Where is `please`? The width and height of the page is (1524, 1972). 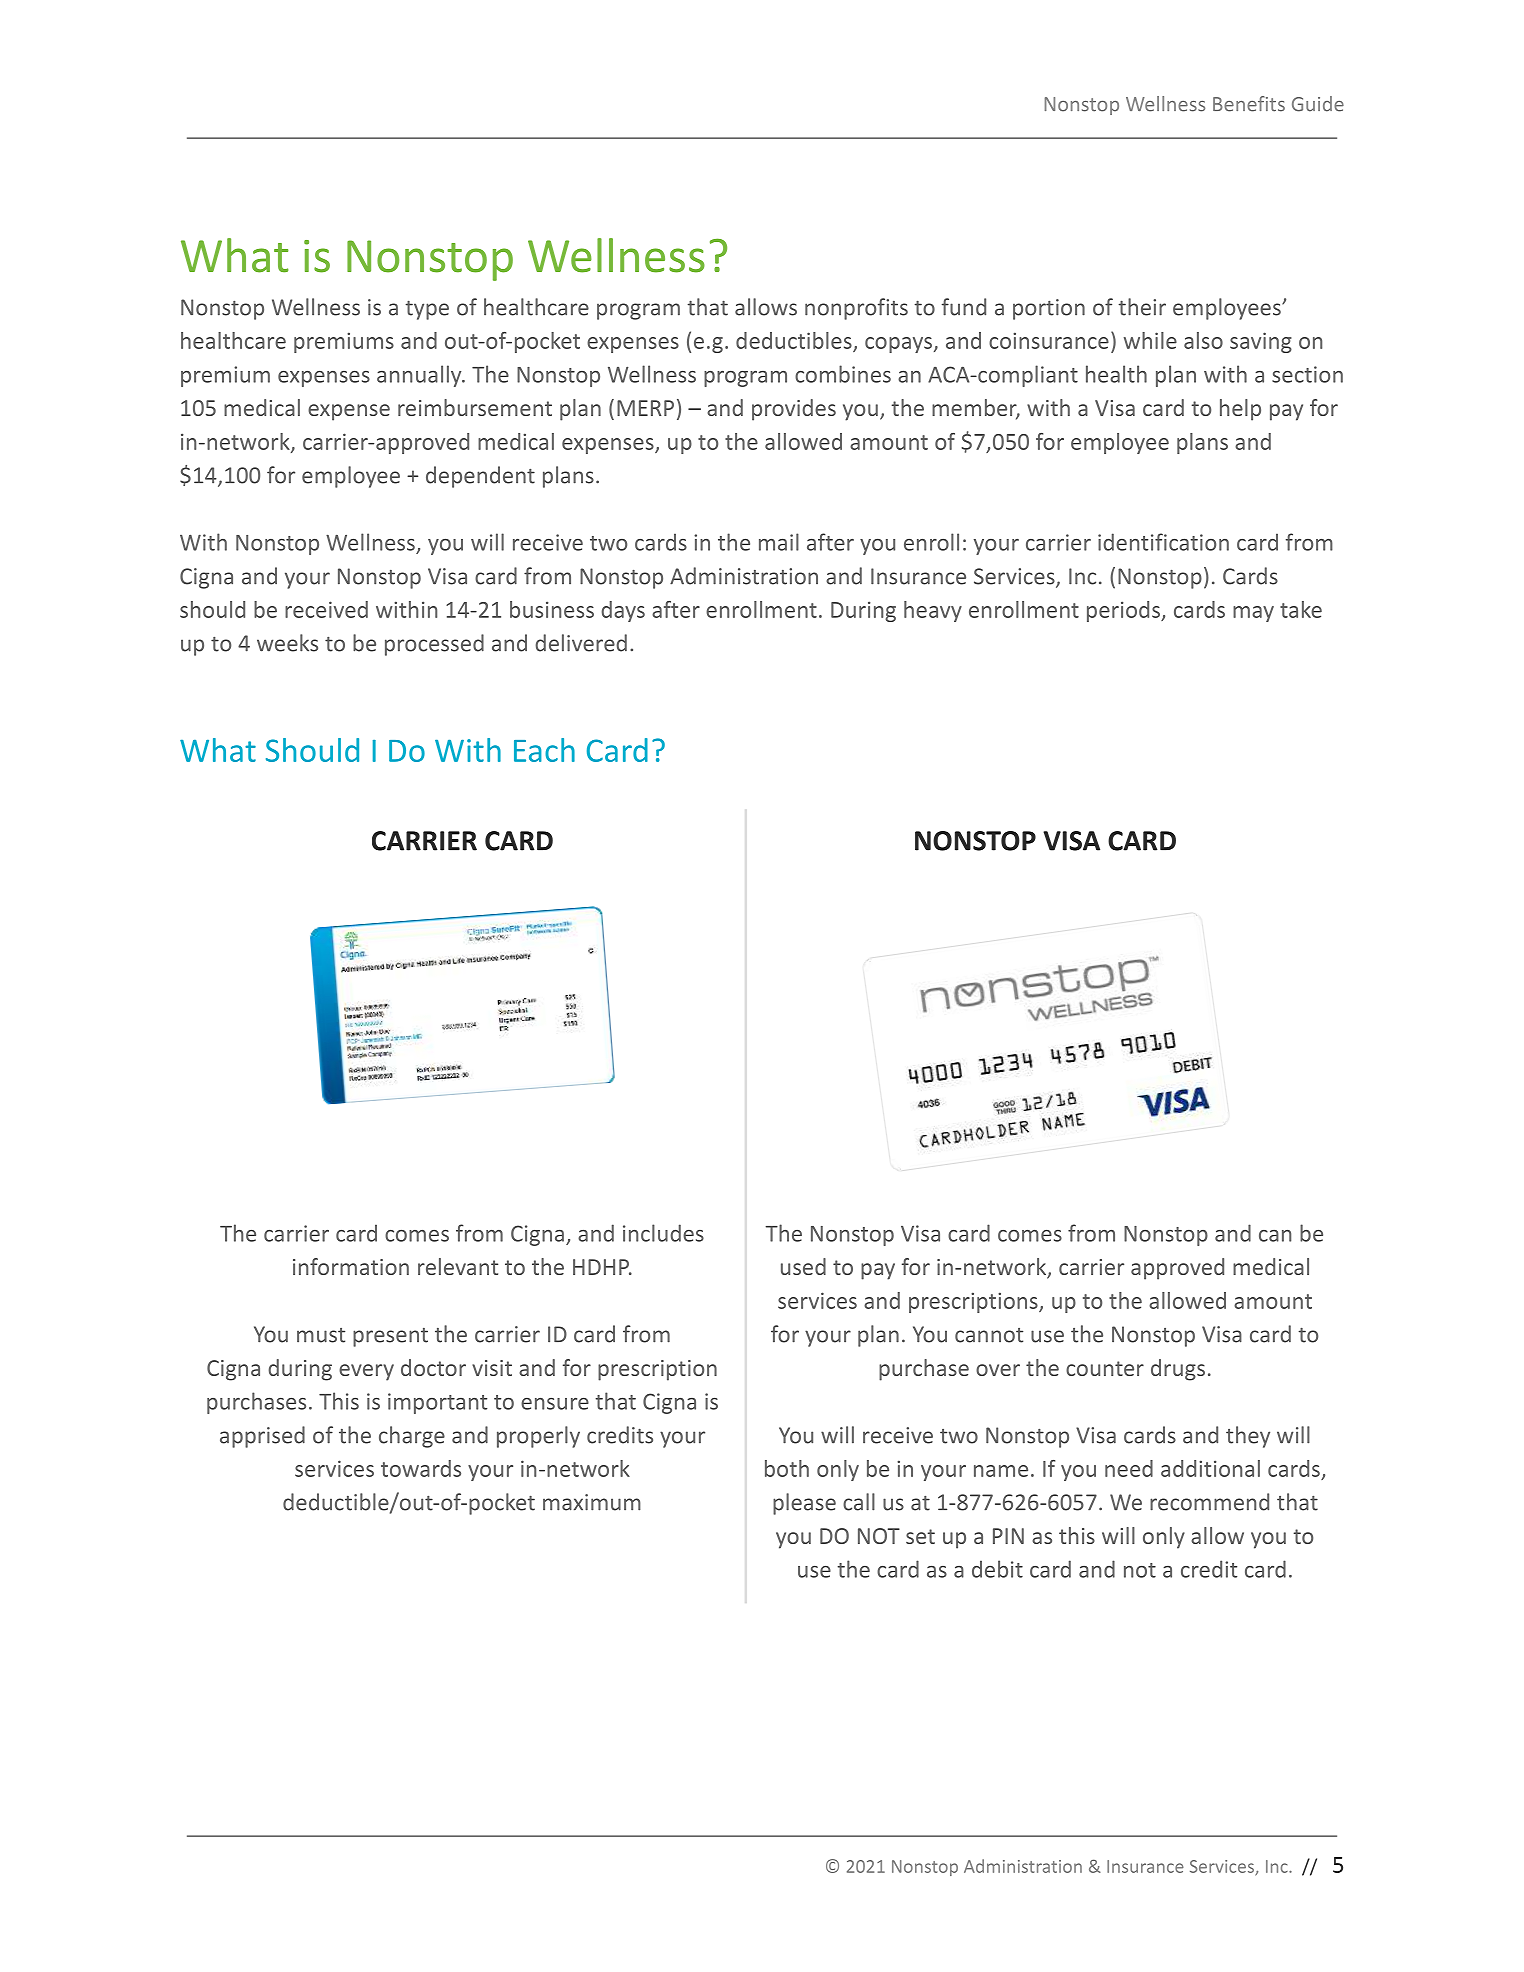
please is located at coordinates (804, 1504).
